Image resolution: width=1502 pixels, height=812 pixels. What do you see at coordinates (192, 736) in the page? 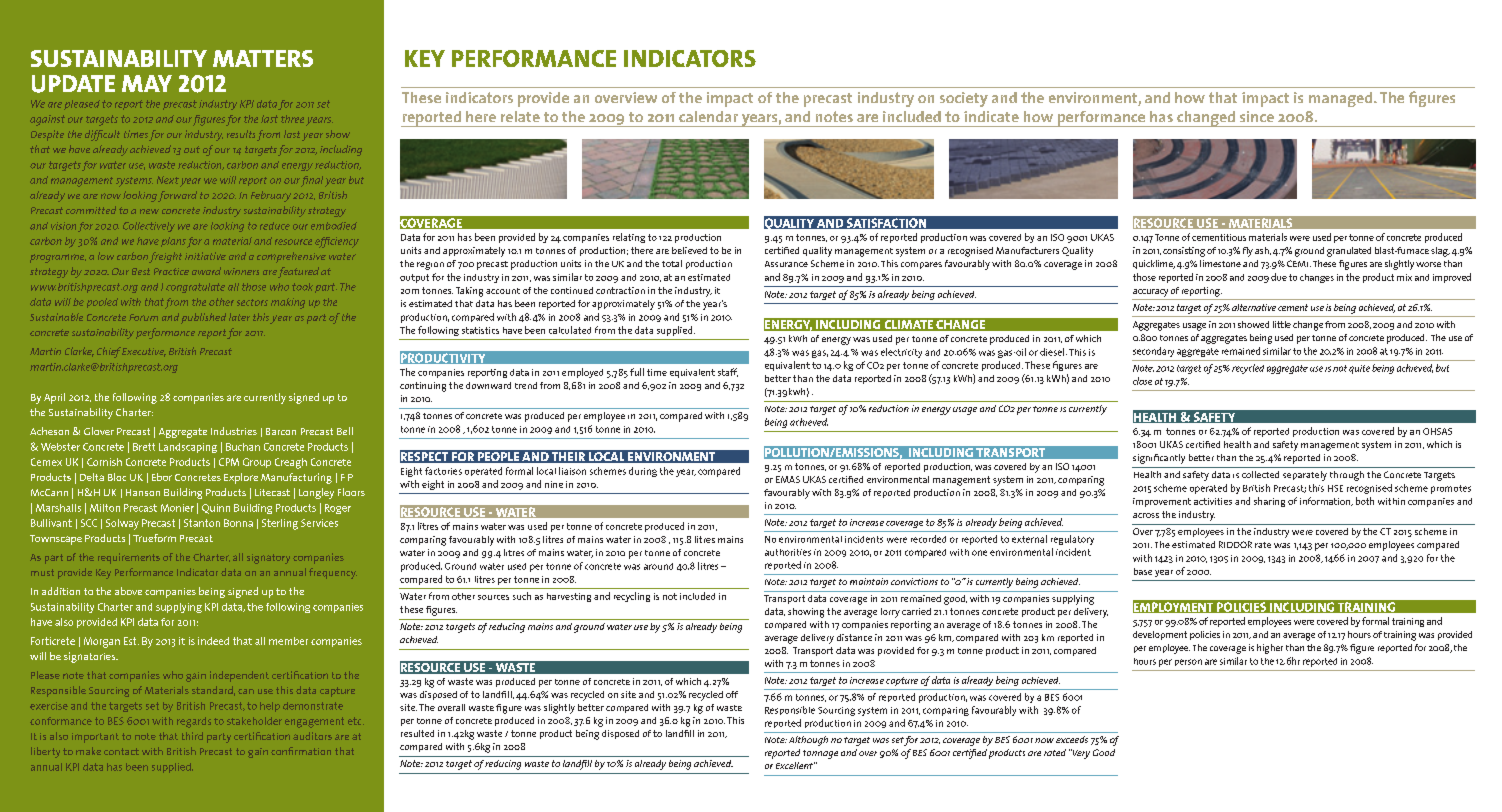
I see `third` at bounding box center [192, 736].
